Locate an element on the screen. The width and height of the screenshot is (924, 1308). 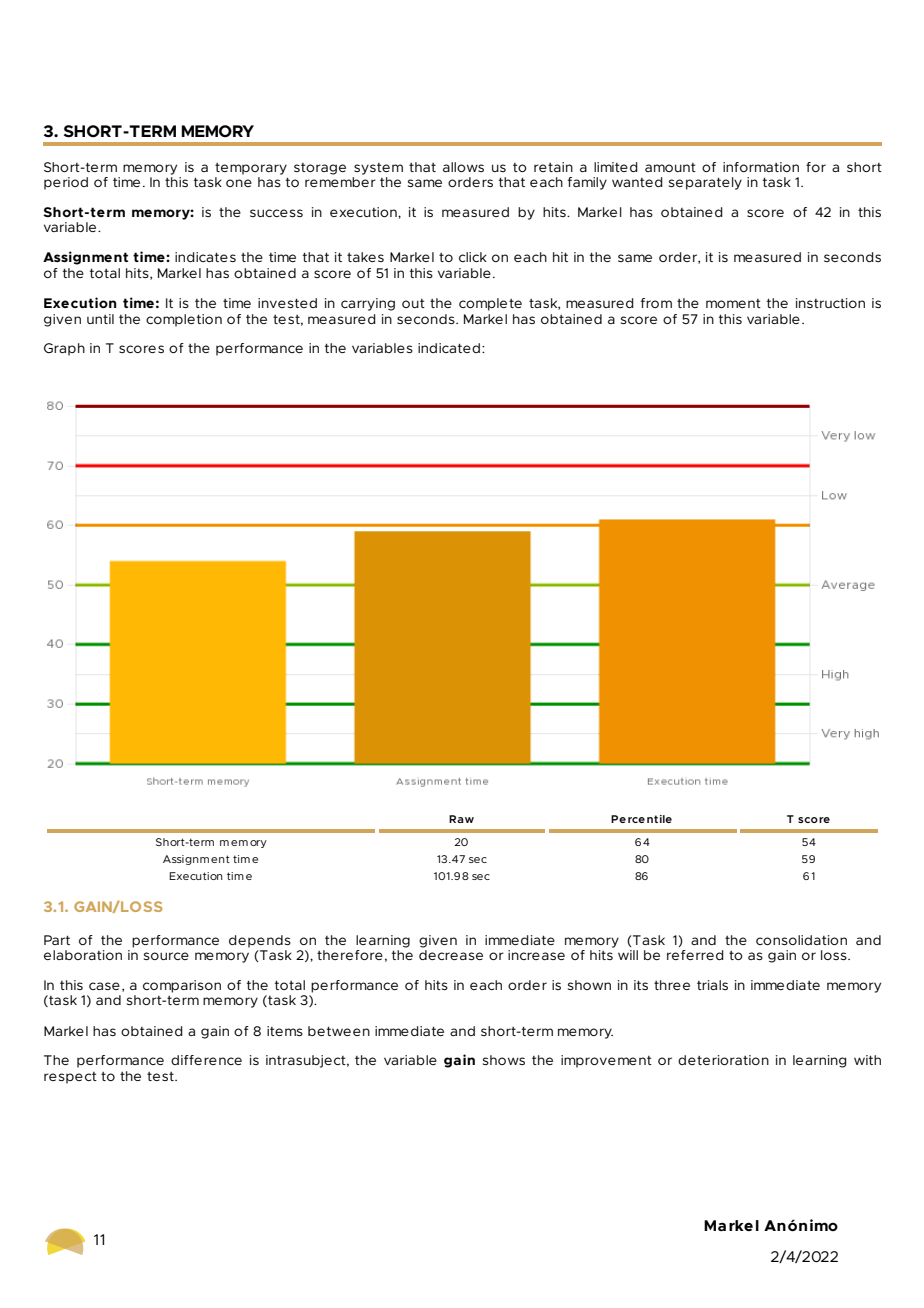
source is located at coordinates (166, 956).
